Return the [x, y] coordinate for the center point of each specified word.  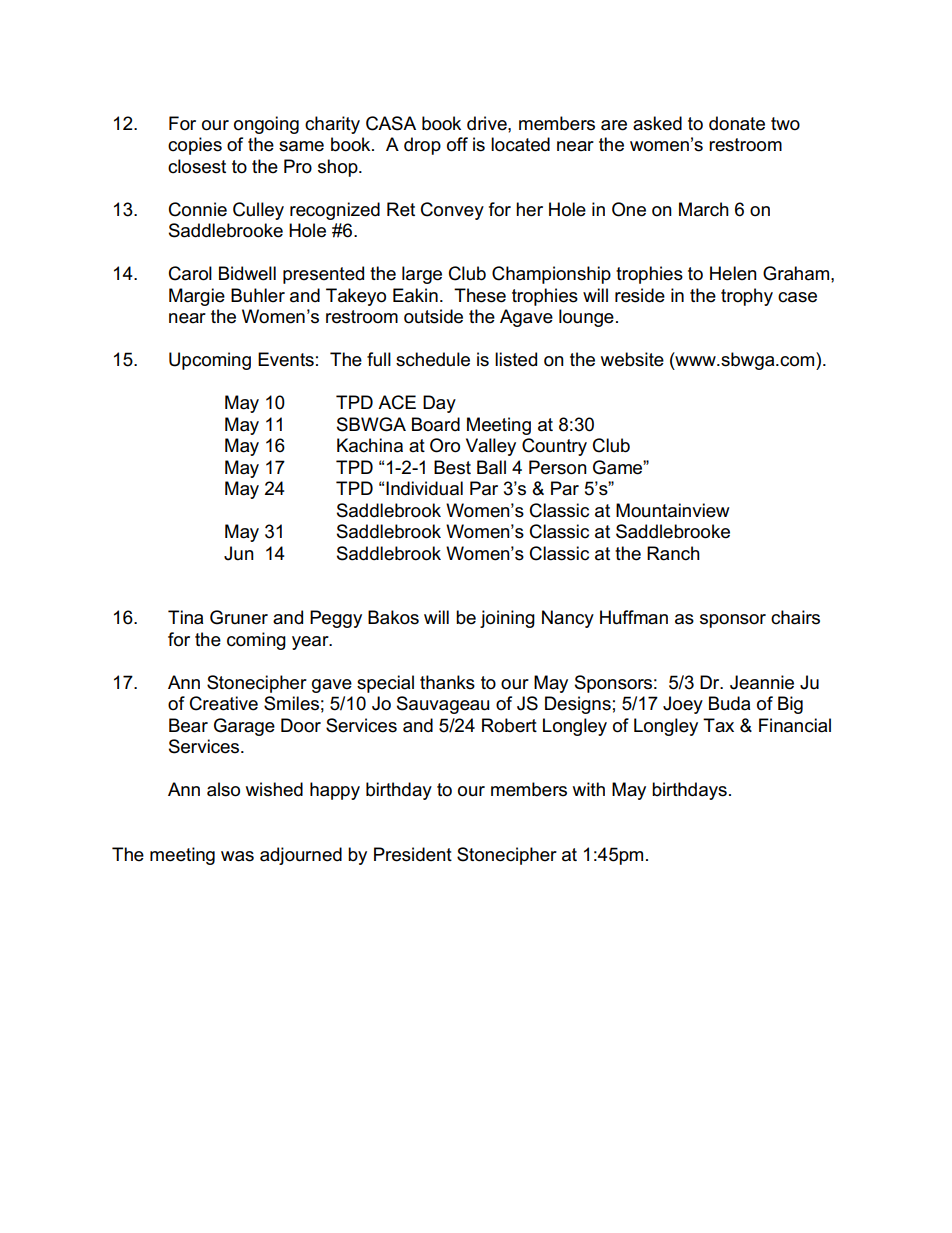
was [237, 856]
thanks [447, 682]
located [520, 144]
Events [286, 359]
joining [507, 619]
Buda [729, 703]
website [632, 359]
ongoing [266, 125]
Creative [224, 703]
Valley [491, 447]
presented [323, 275]
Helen [733, 273]
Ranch [673, 553]
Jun [239, 553]
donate [737, 123]
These [480, 295]
